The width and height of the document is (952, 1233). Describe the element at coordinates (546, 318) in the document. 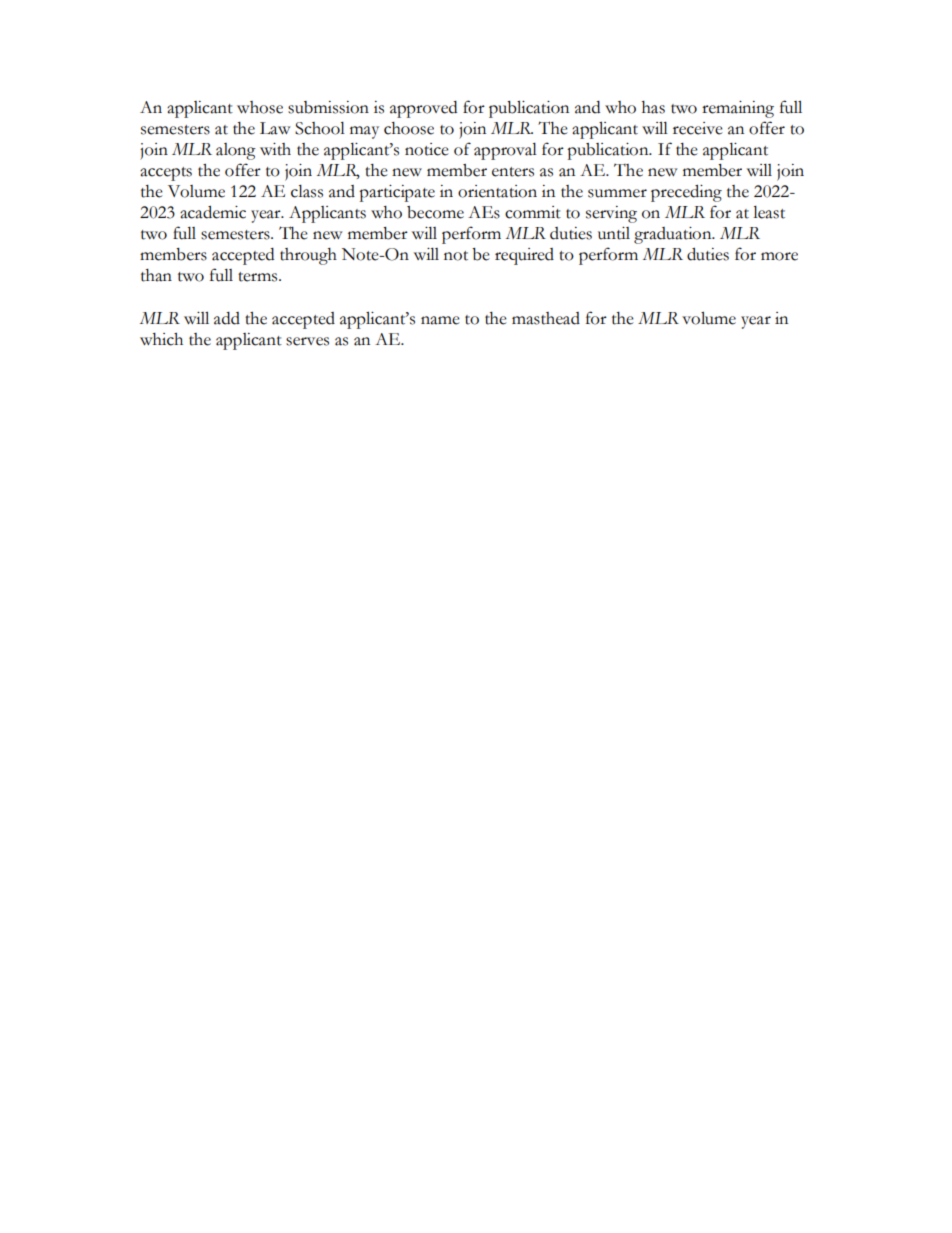

I see `masthead` at that location.
